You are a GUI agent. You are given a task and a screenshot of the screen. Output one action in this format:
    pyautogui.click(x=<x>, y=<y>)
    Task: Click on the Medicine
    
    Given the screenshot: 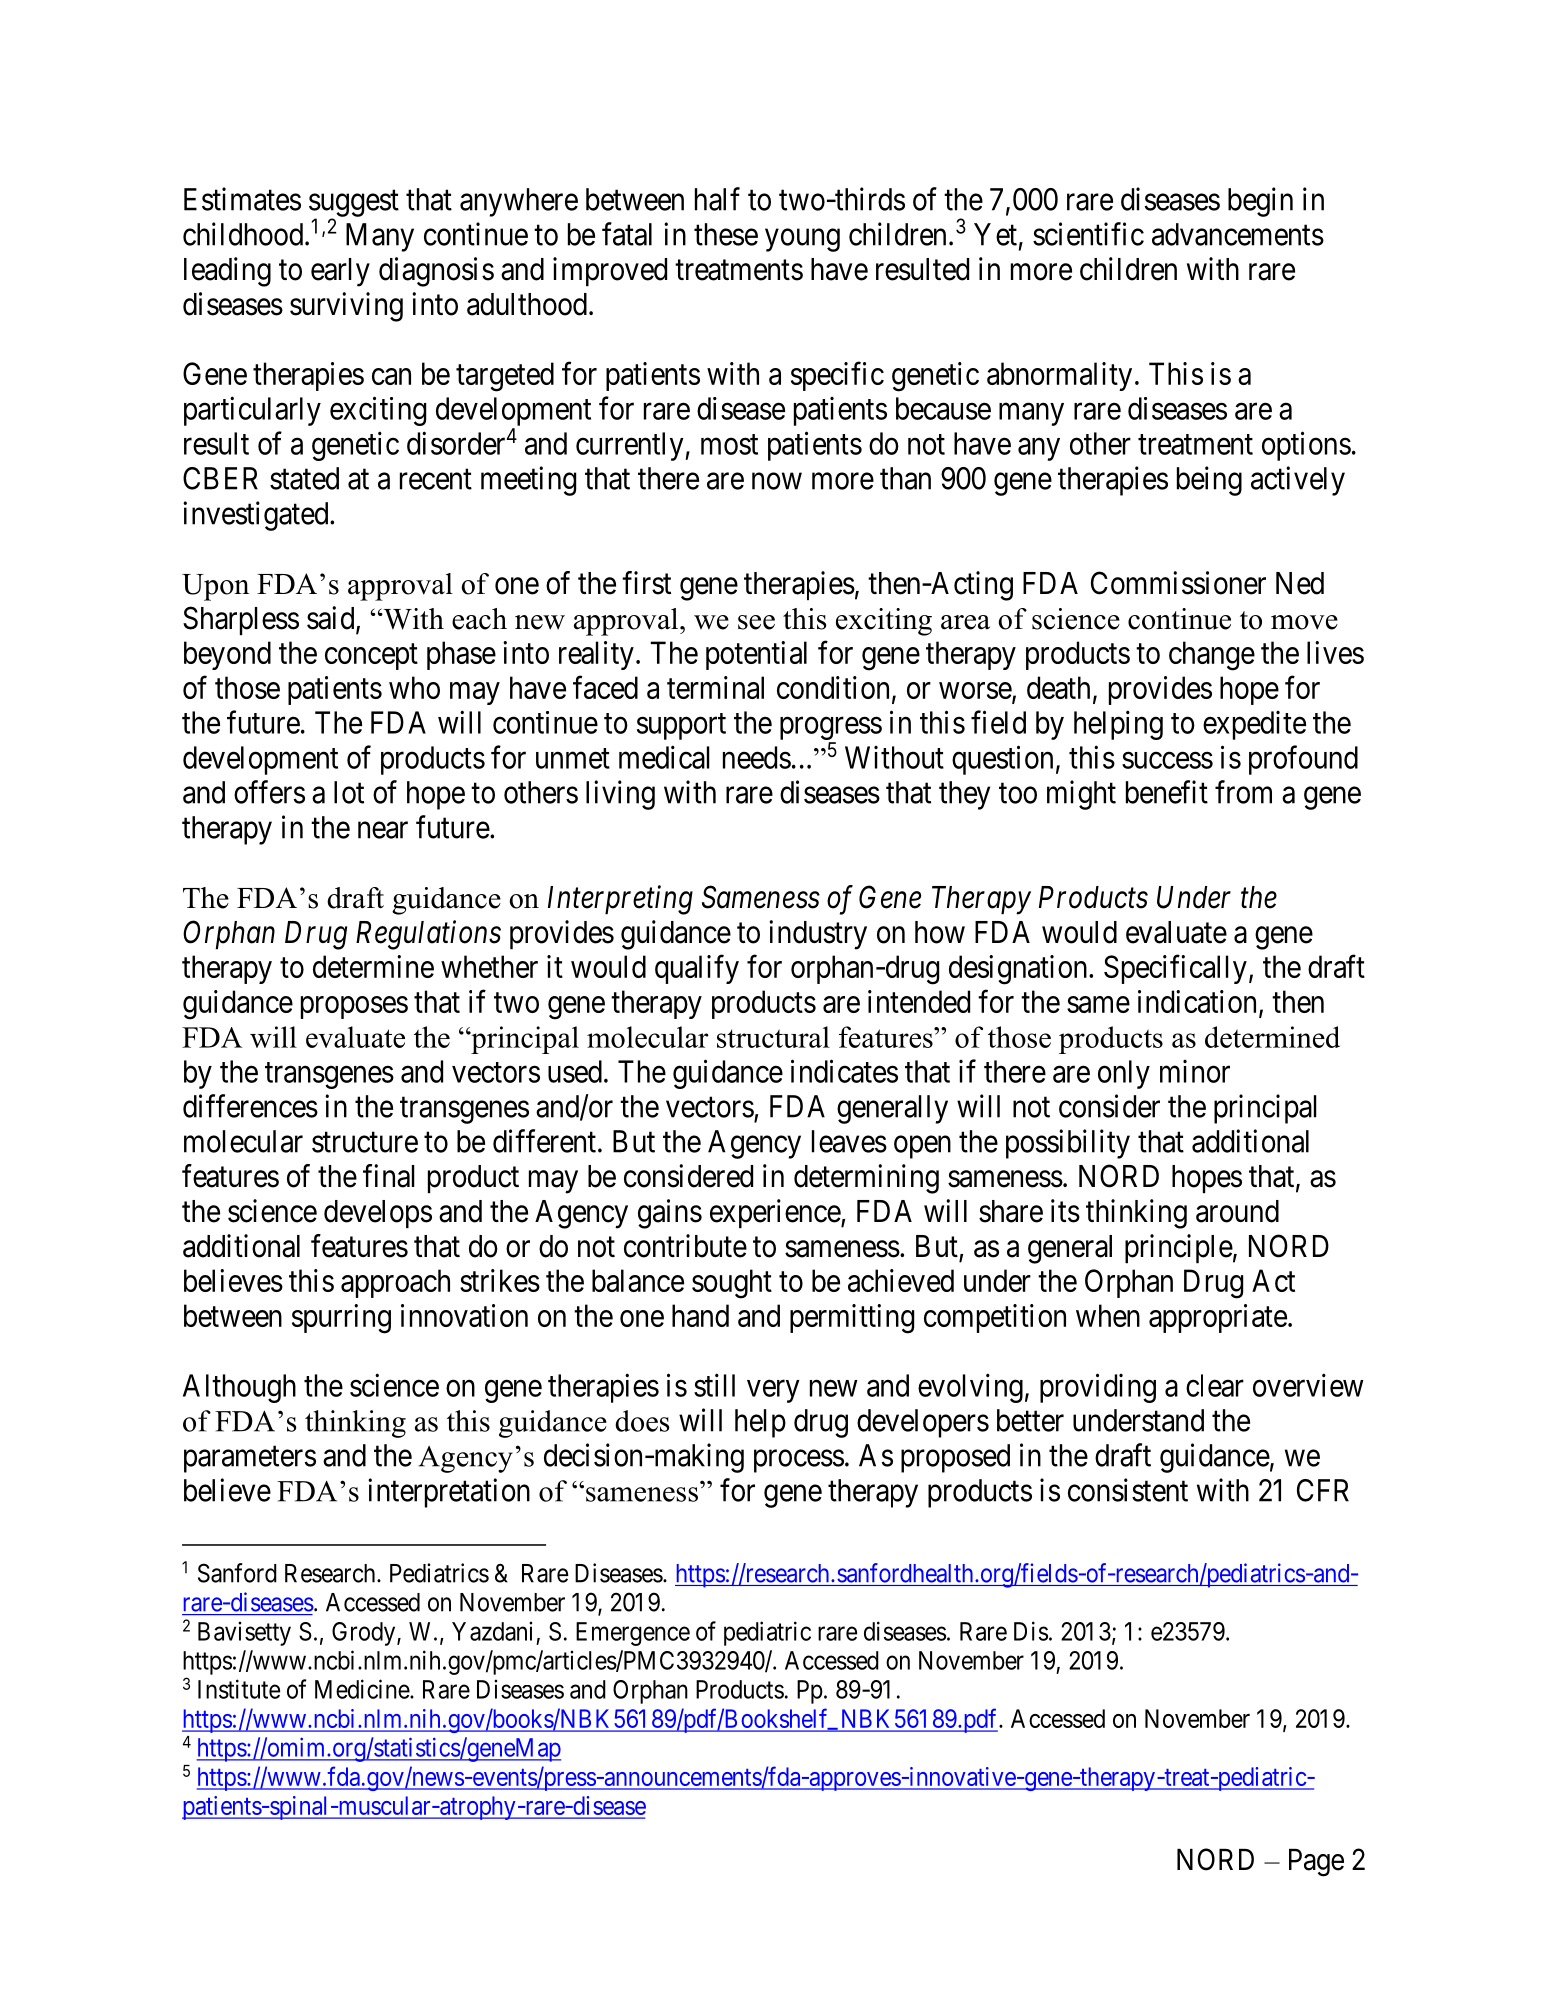 What is the action you would take?
    pyautogui.click(x=363, y=1689)
